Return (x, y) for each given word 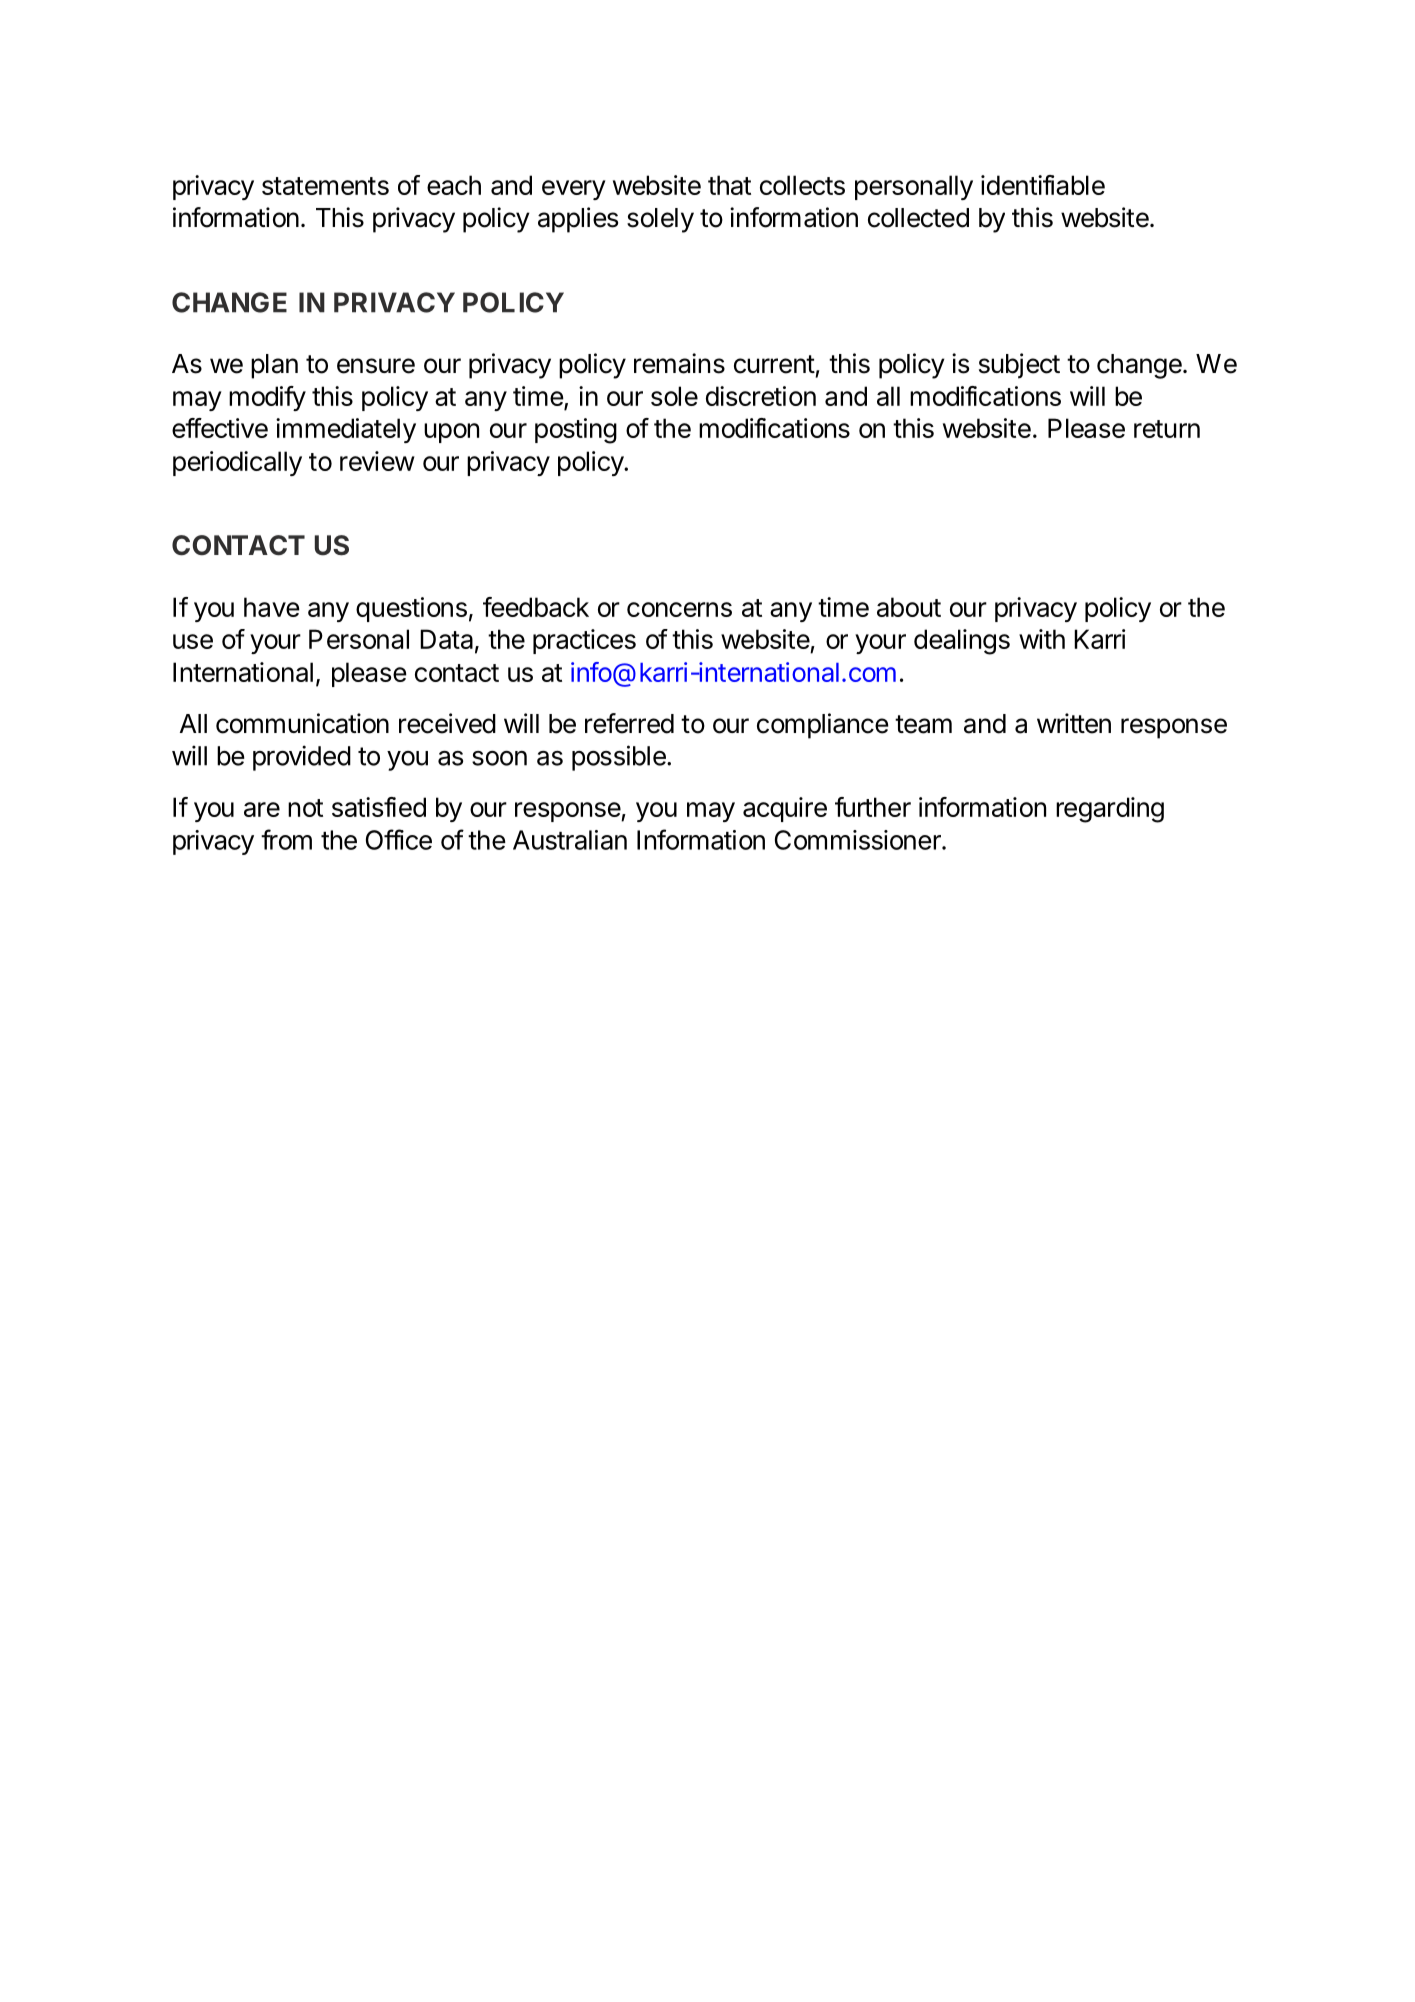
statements (325, 186)
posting (576, 431)
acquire (785, 809)
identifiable (1043, 185)
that (729, 185)
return (1167, 429)
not (305, 808)
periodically (237, 463)
